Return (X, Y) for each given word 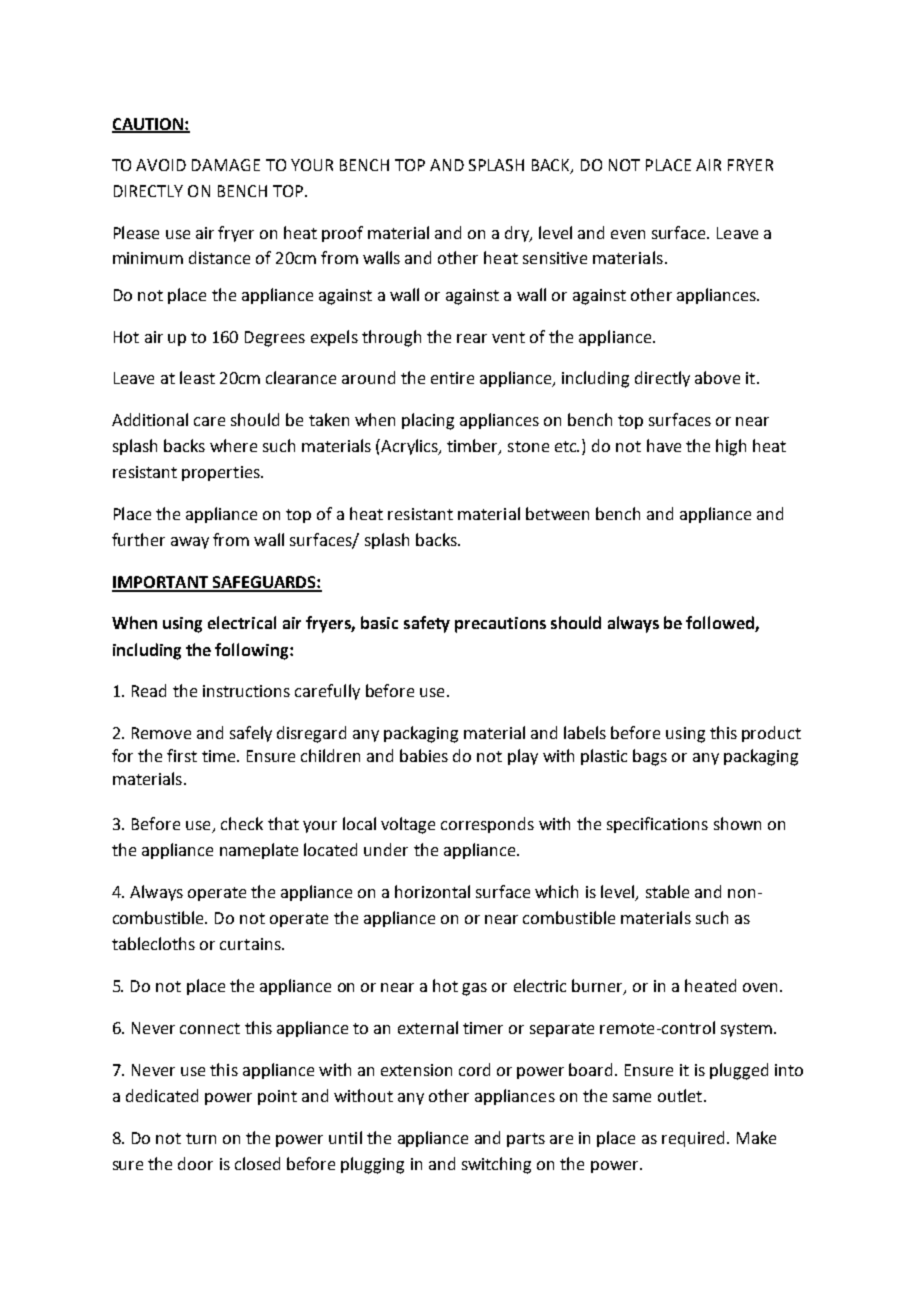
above (717, 377)
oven (760, 987)
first (182, 755)
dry (518, 234)
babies (424, 755)
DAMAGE (226, 165)
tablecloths (153, 943)
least (197, 377)
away (190, 543)
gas (474, 989)
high (731, 447)
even (628, 234)
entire (452, 378)
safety (427, 624)
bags (650, 757)
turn (201, 1138)
